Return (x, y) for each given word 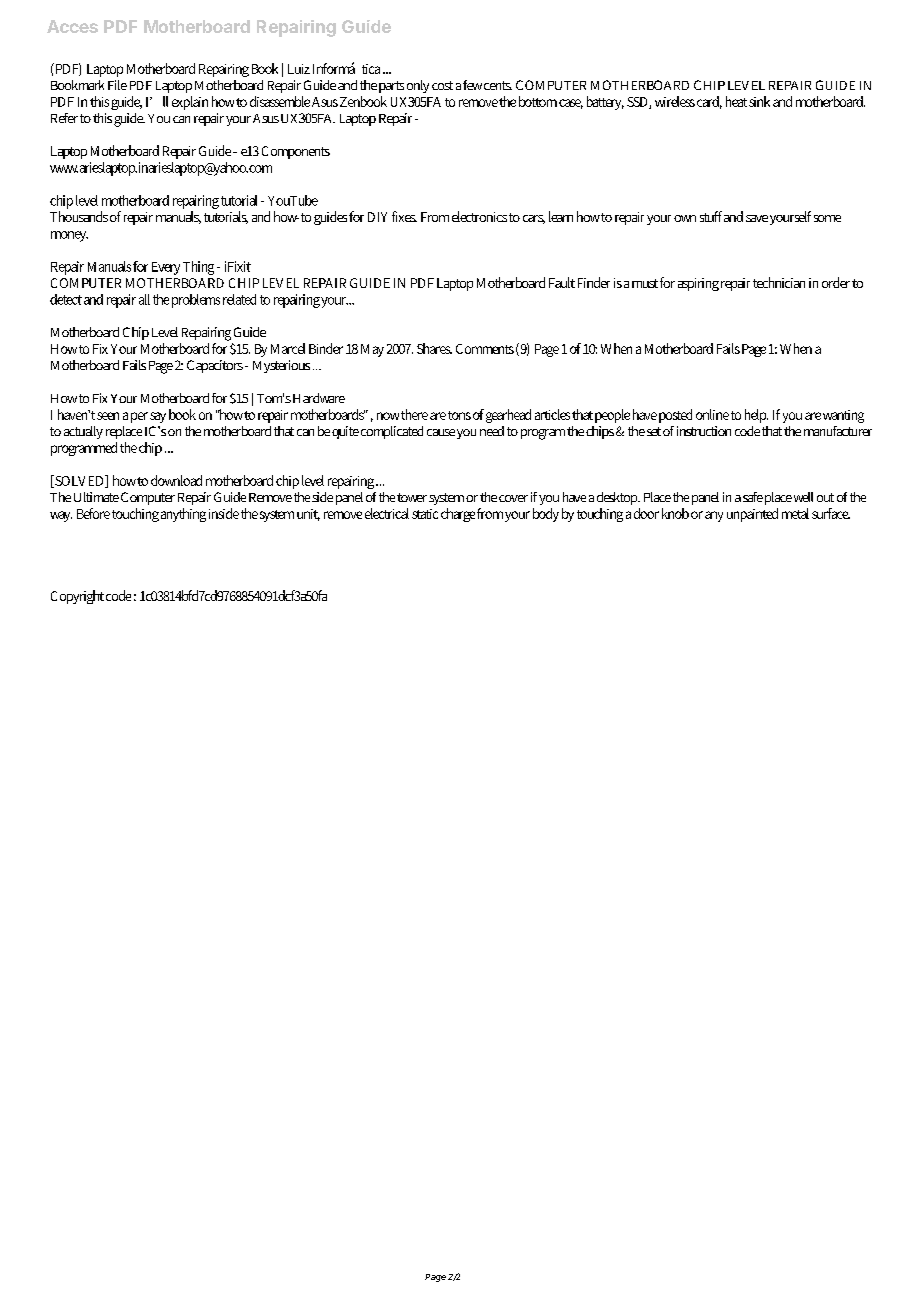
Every (166, 268)
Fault (562, 282)
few (472, 85)
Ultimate (96, 497)
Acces (72, 26)
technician (779, 282)
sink (759, 101)
